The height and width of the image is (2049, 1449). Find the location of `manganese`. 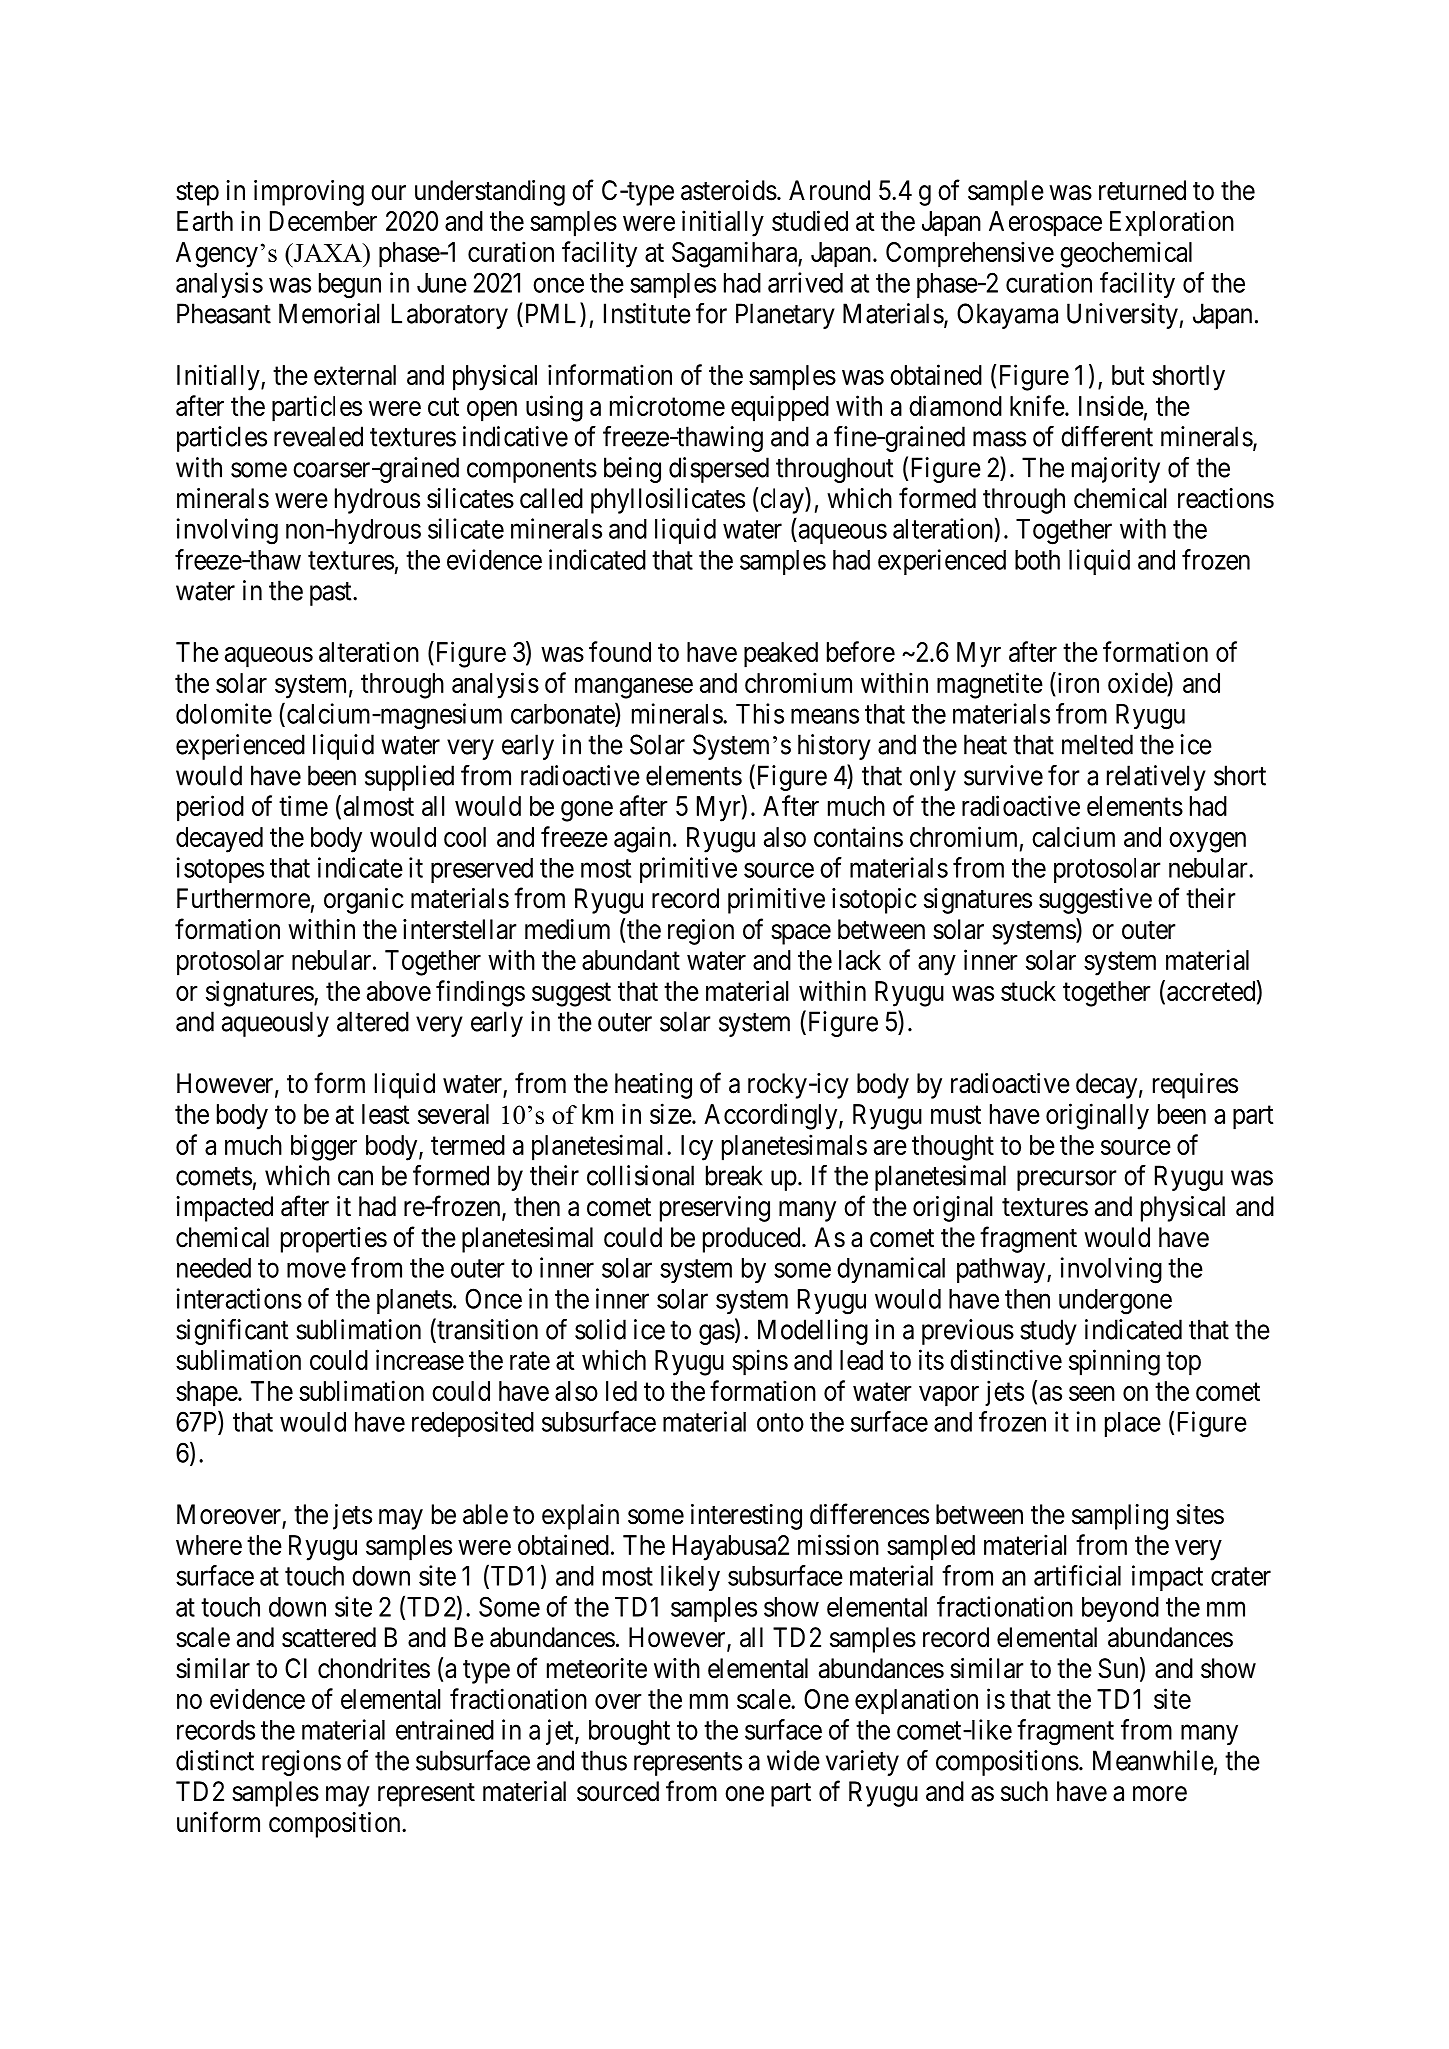

manganese is located at coordinates (634, 688).
